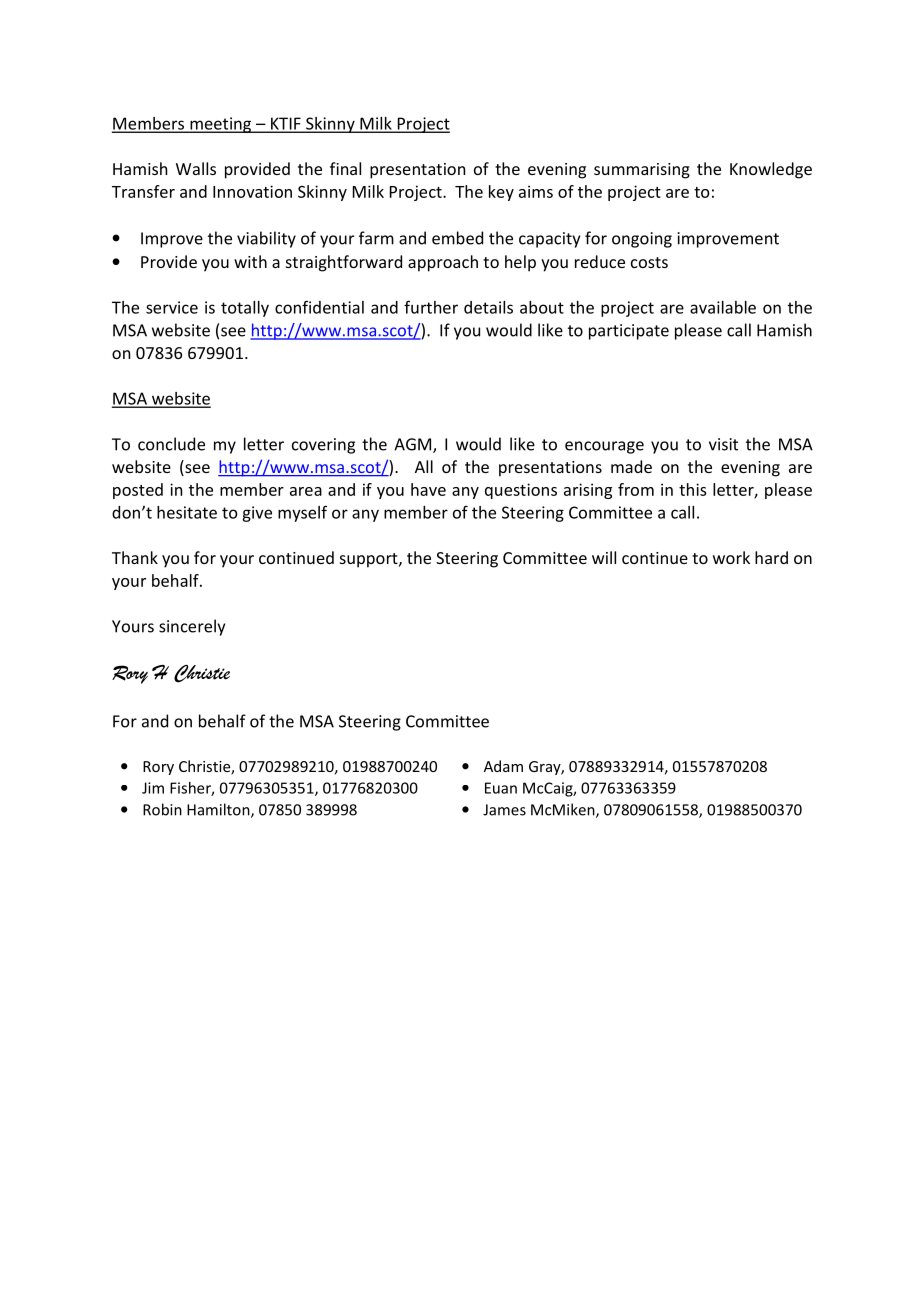 The width and height of the screenshot is (924, 1308). What do you see at coordinates (771, 170) in the screenshot?
I see `Knowledge` at bounding box center [771, 170].
